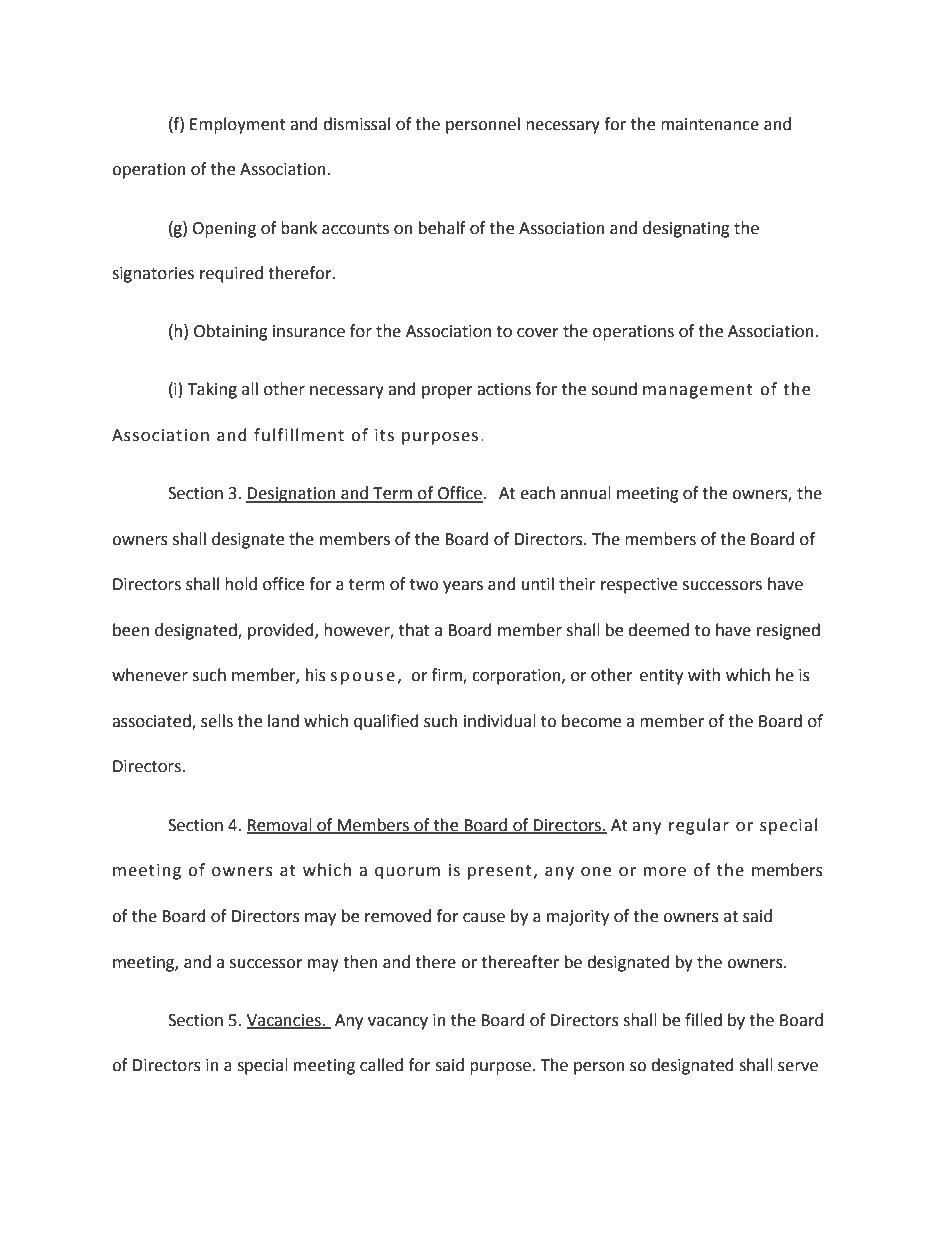  What do you see at coordinates (710, 124) in the document?
I see `maintenance` at bounding box center [710, 124].
